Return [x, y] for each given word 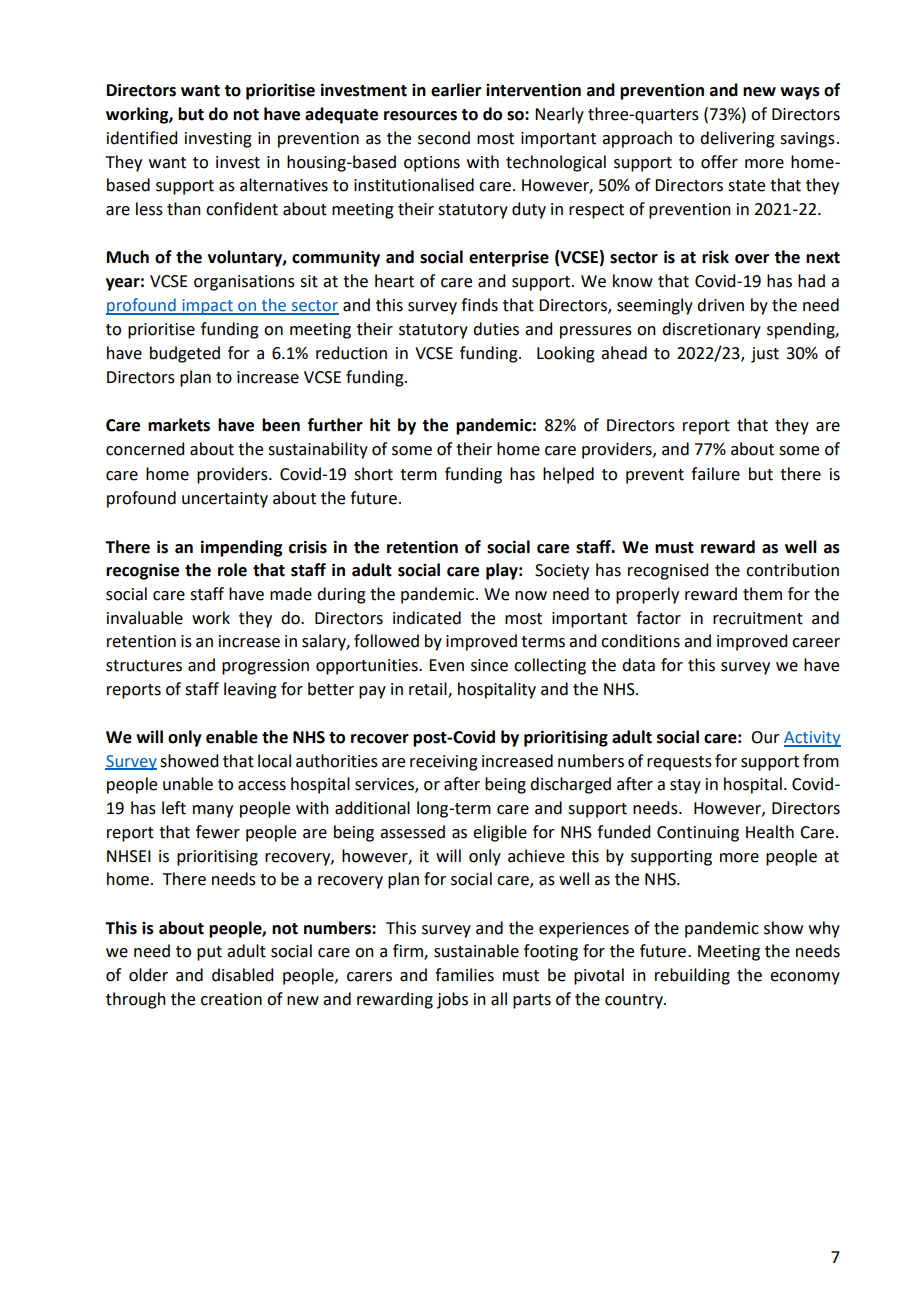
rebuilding [692, 976]
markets [179, 425]
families [464, 975]
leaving [250, 690]
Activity [812, 739]
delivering [737, 139]
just [765, 355]
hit [380, 425]
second [444, 138]
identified [142, 138]
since [489, 665]
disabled [242, 975]
